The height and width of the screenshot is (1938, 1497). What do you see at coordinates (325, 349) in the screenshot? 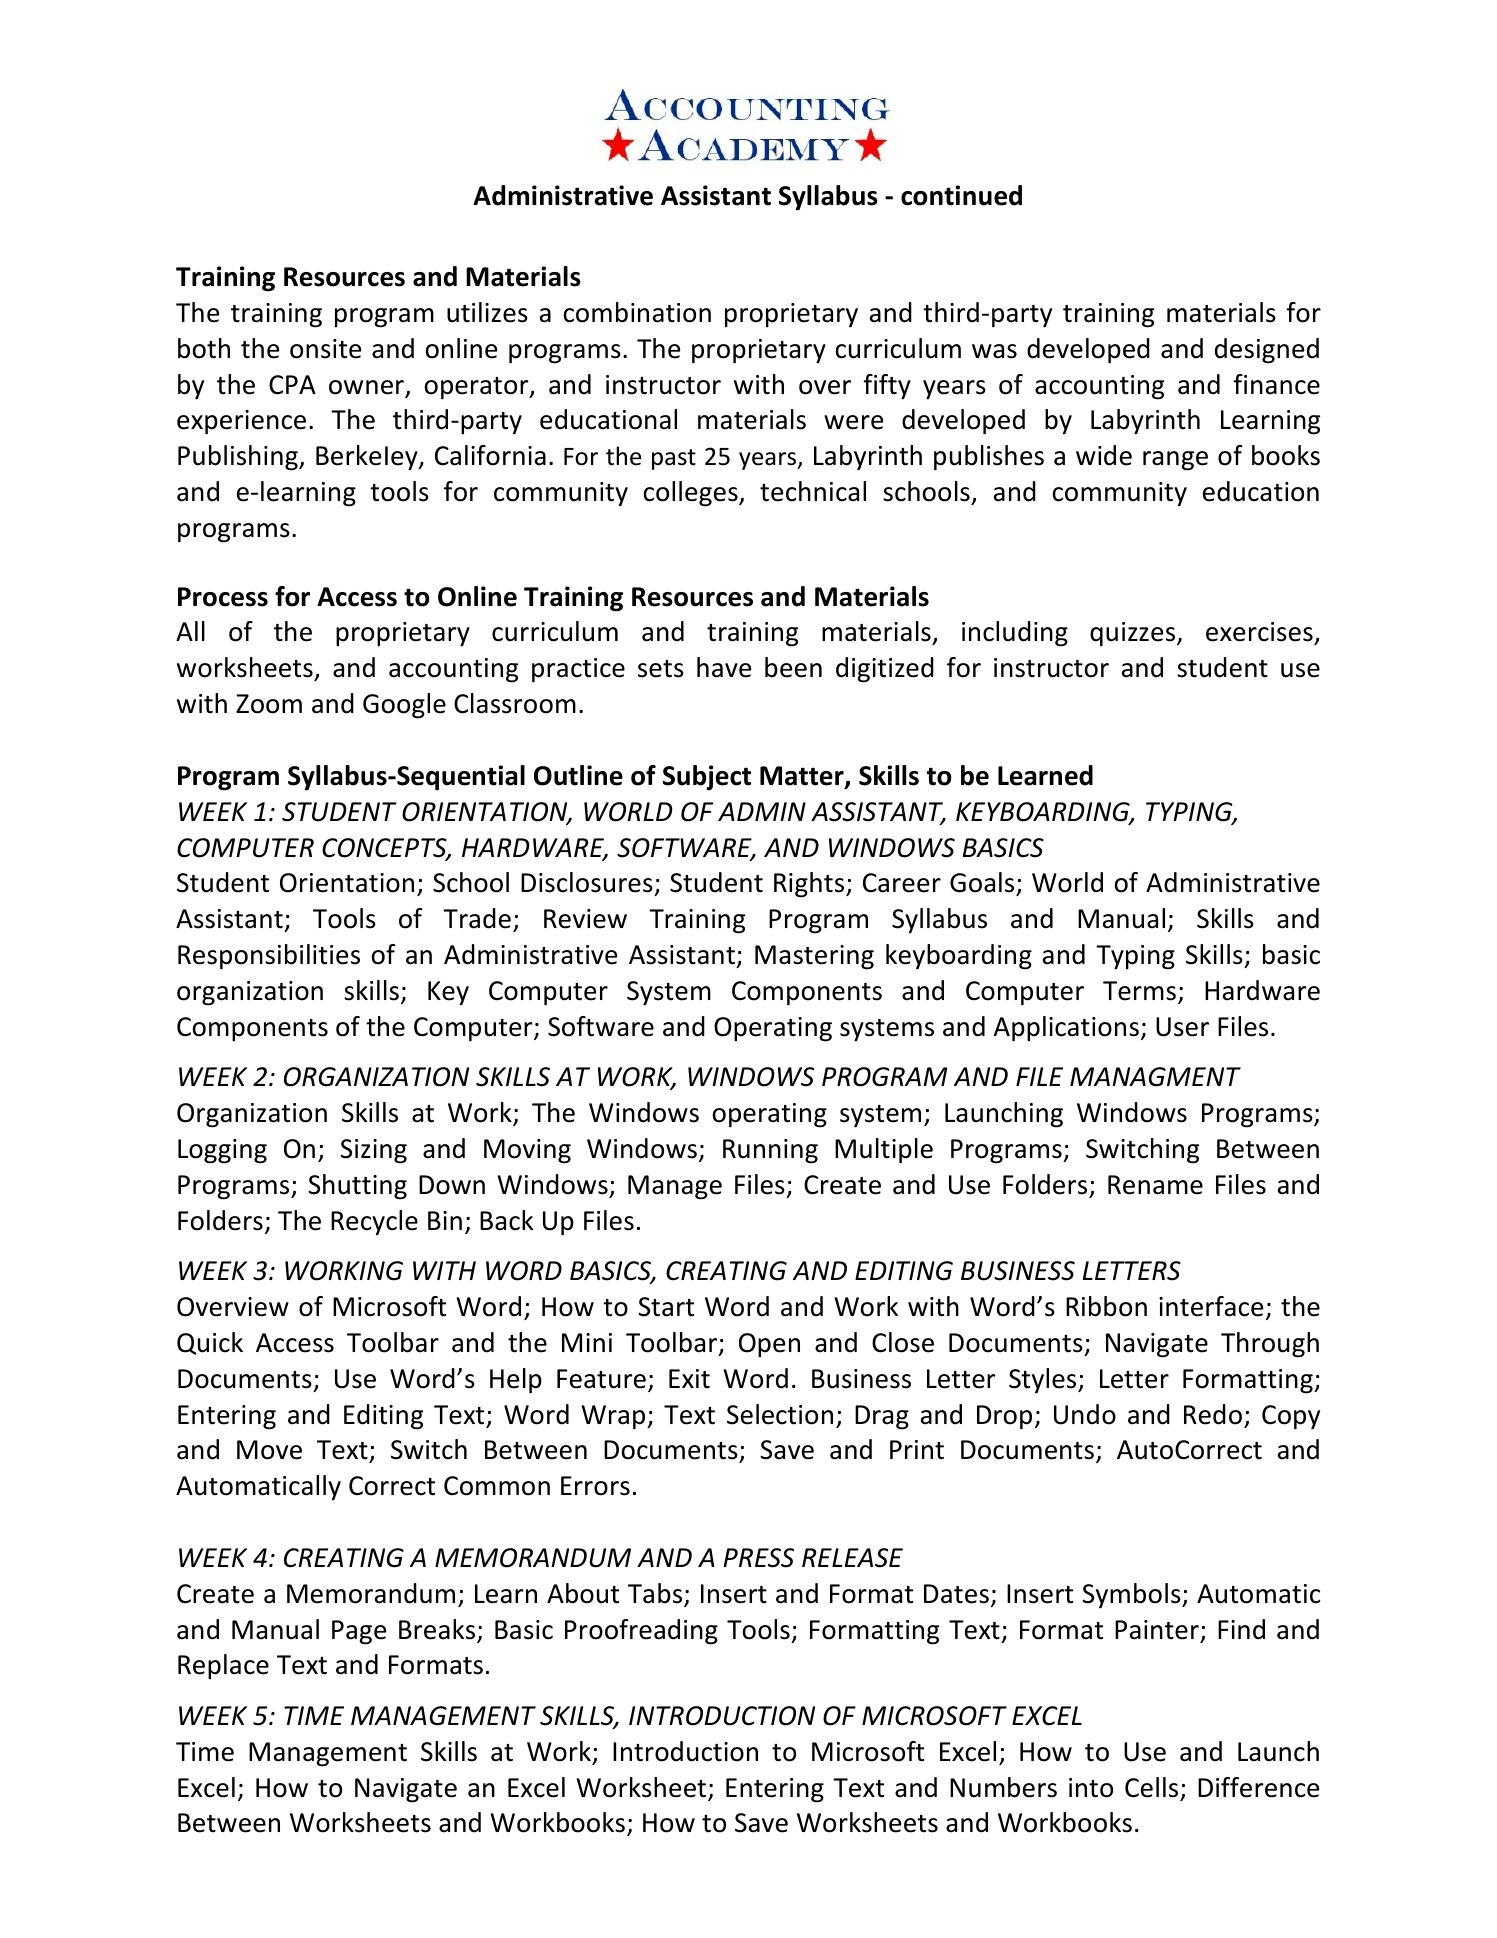
I see `onsite` at bounding box center [325, 349].
